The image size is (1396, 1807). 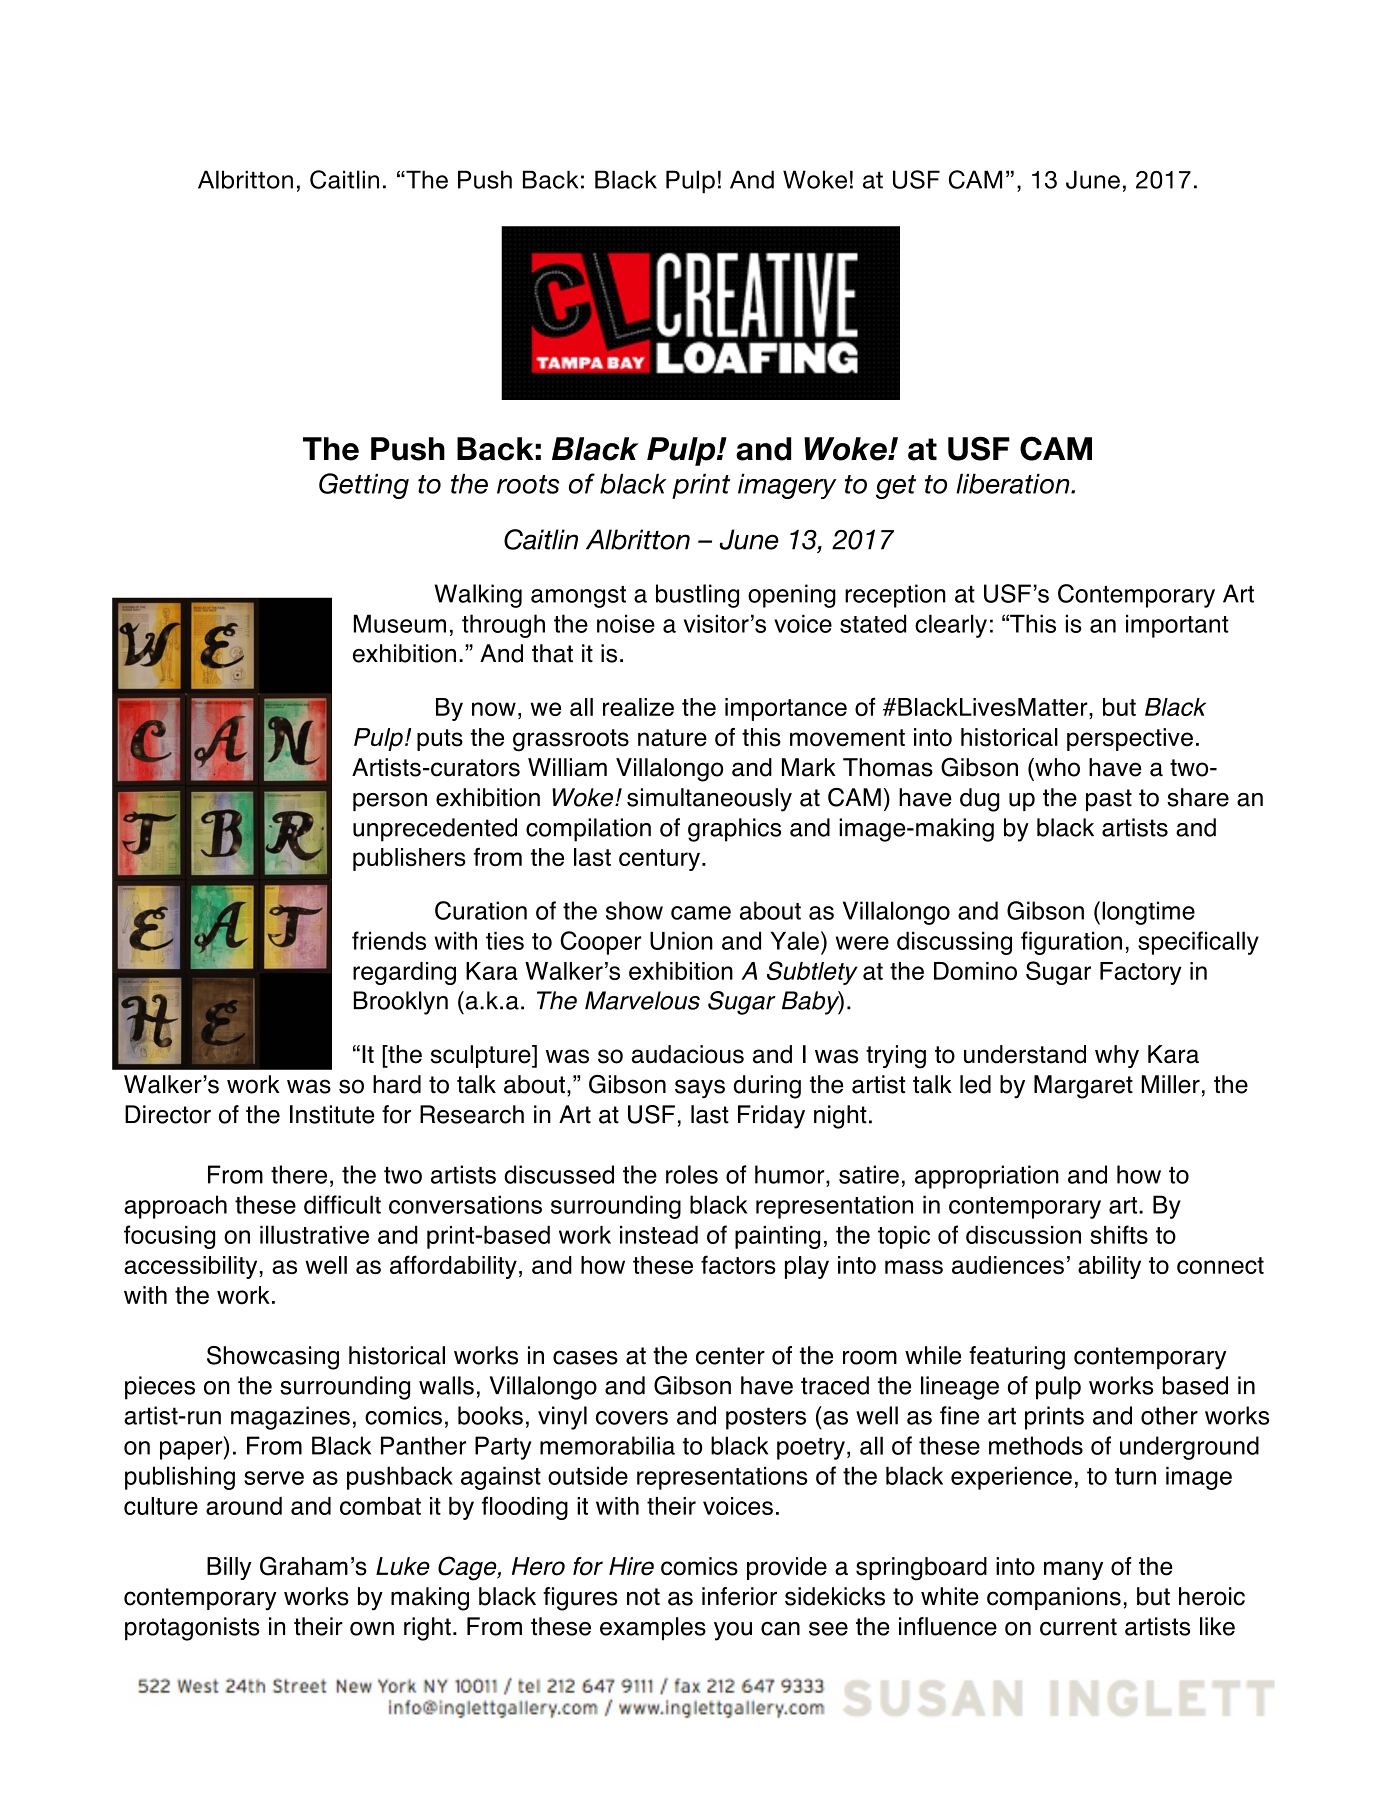 I want to click on Institute, so click(x=332, y=1114).
